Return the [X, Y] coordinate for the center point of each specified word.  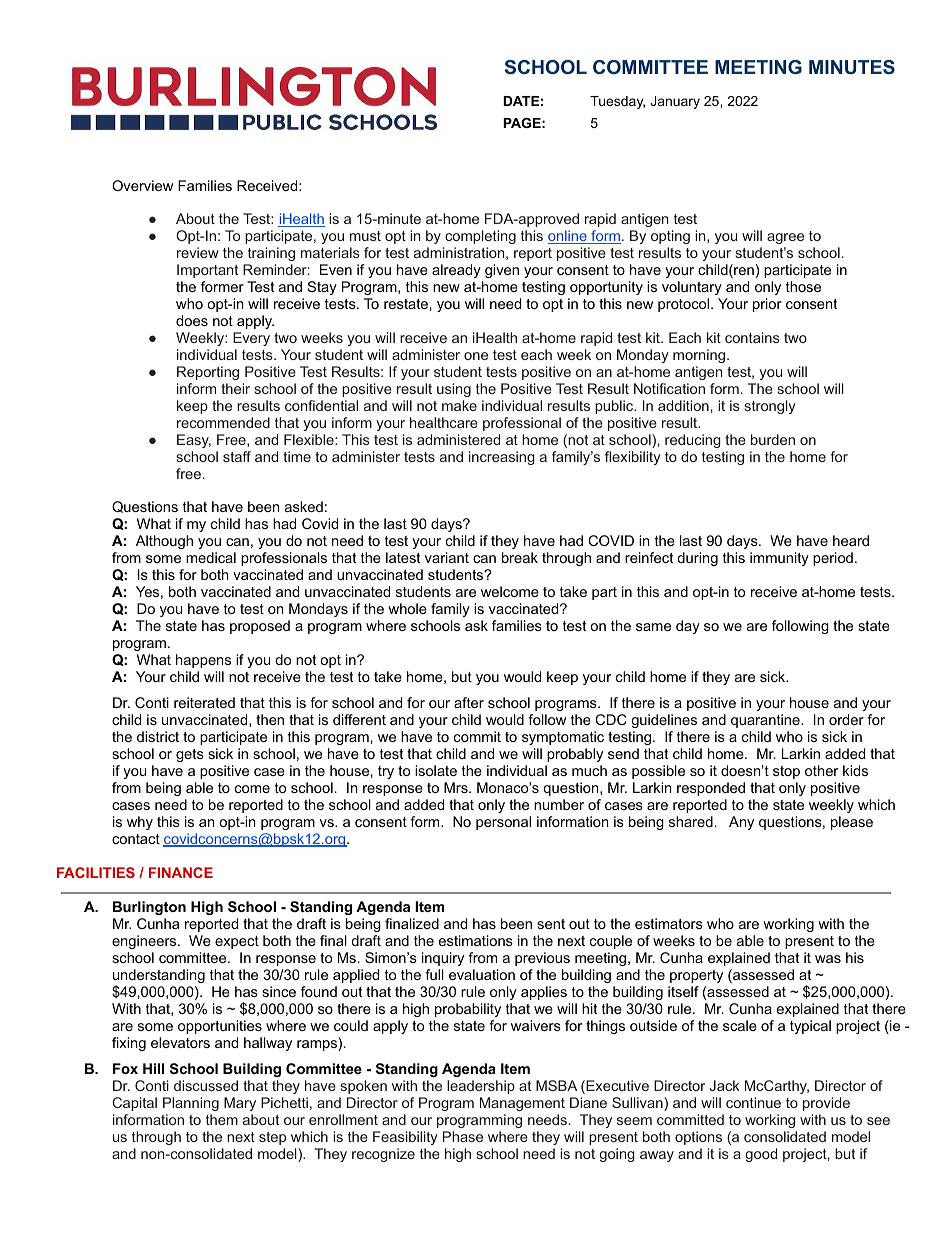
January [675, 102]
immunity [779, 559]
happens [203, 661]
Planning [191, 1104]
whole [407, 608]
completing [480, 237]
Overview [142, 185]
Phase [463, 1136]
